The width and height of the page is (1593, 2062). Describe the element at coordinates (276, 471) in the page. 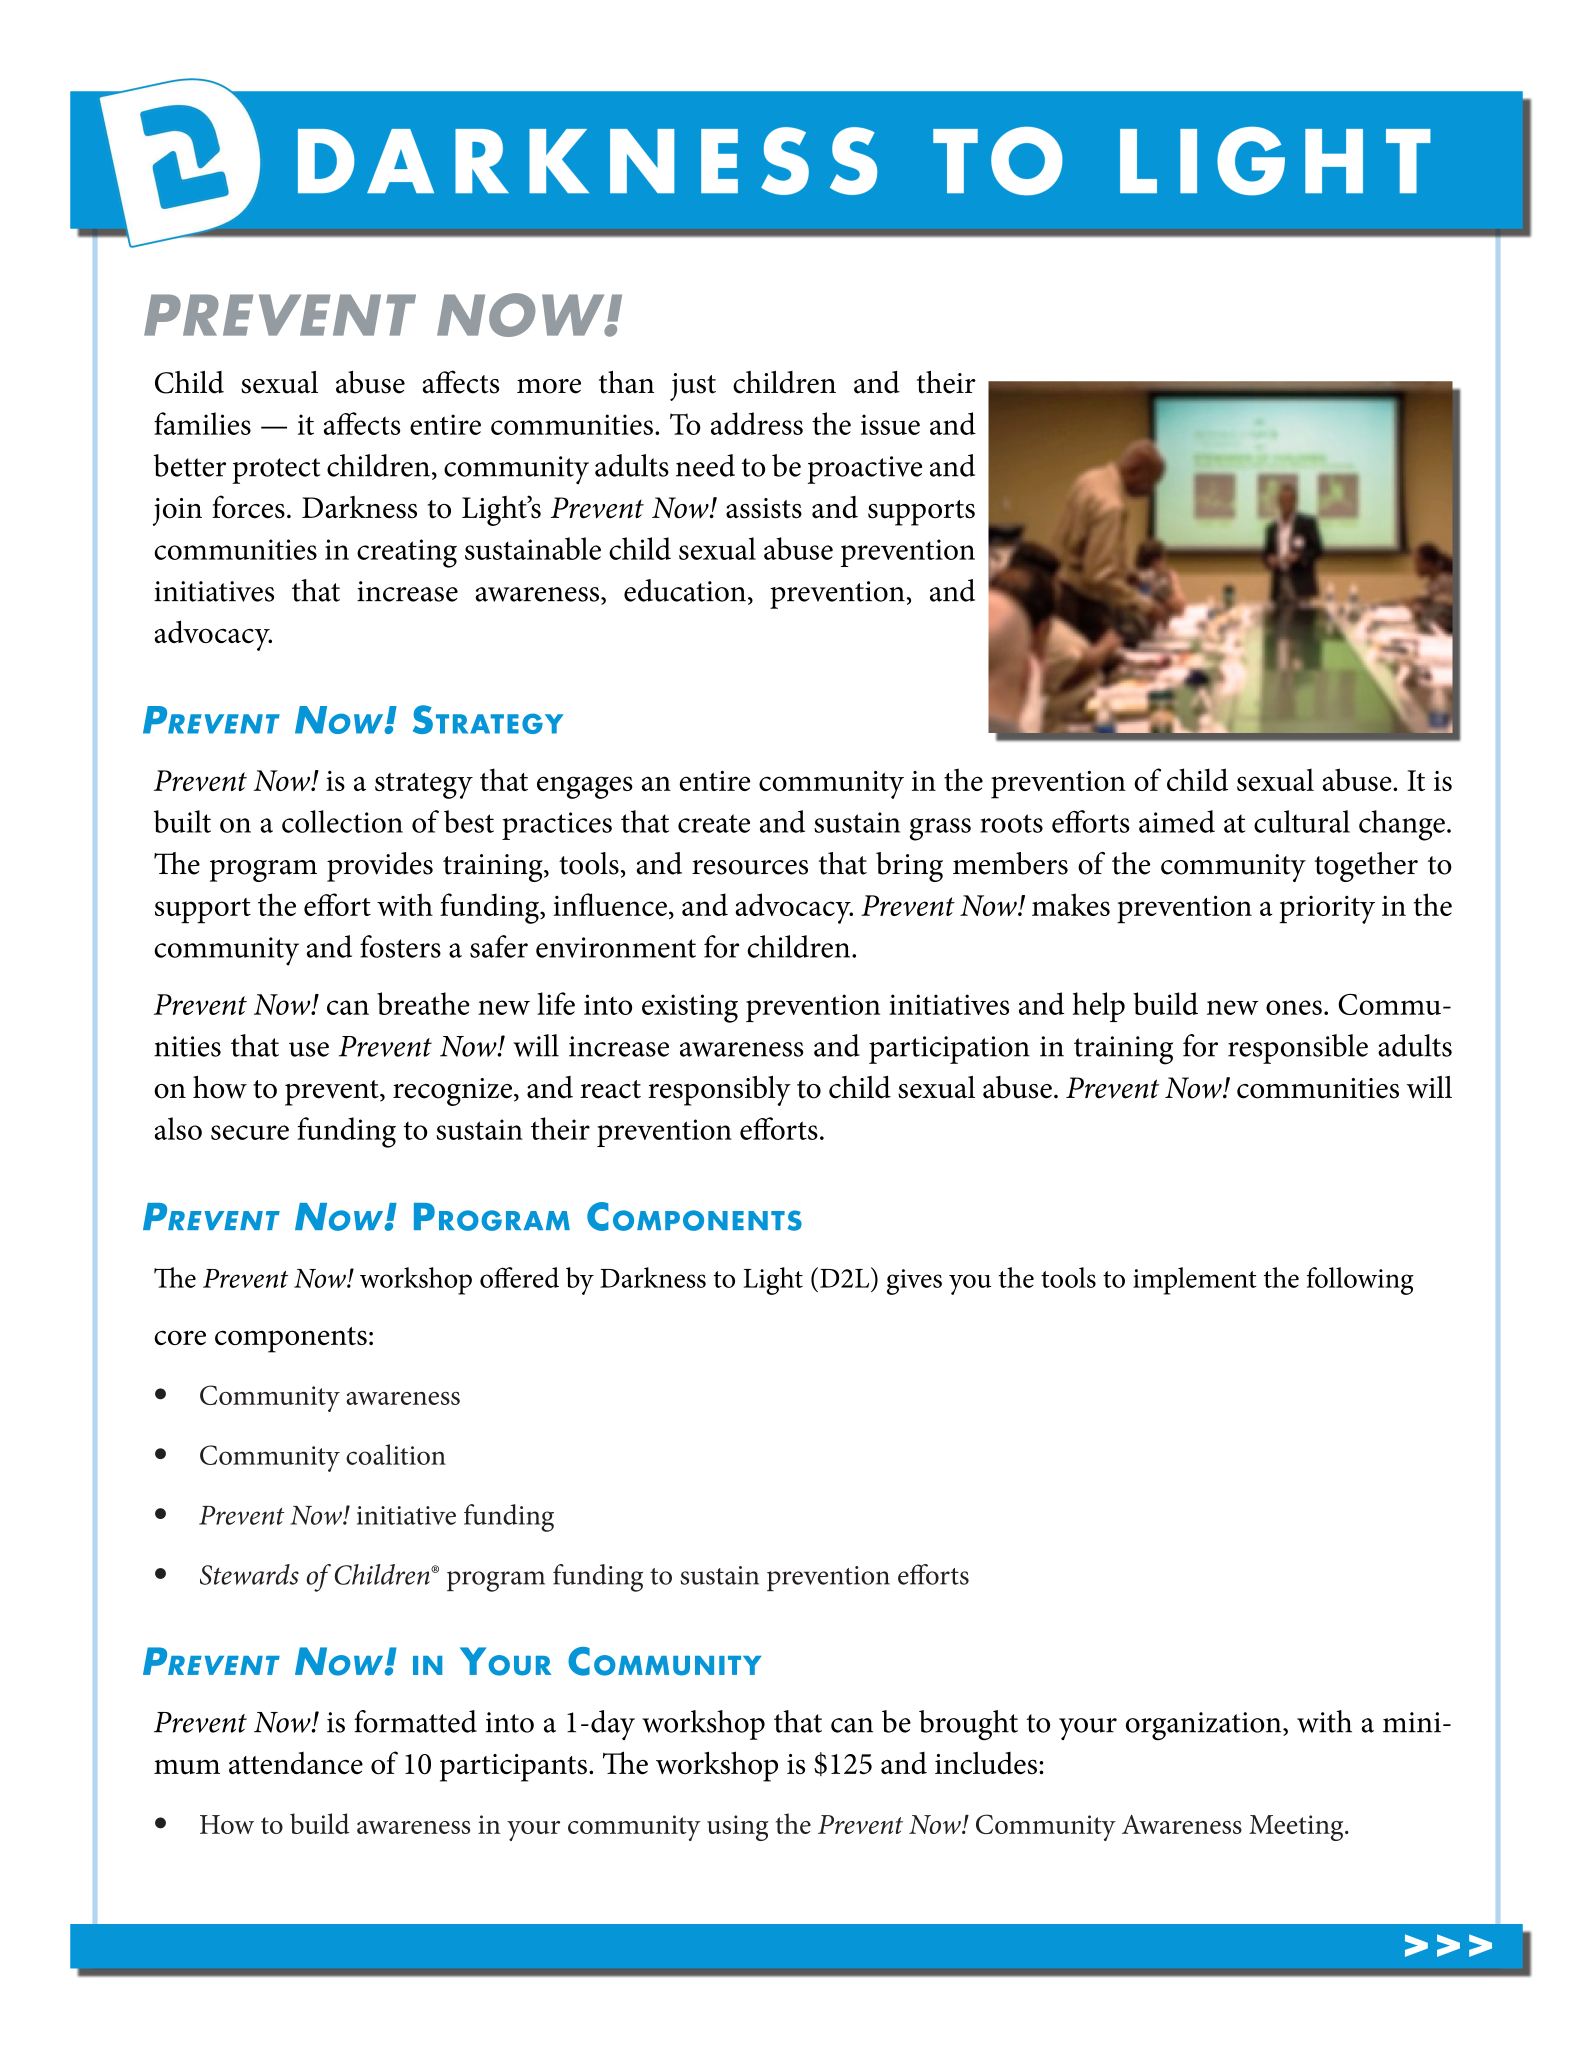

I see `protect` at that location.
